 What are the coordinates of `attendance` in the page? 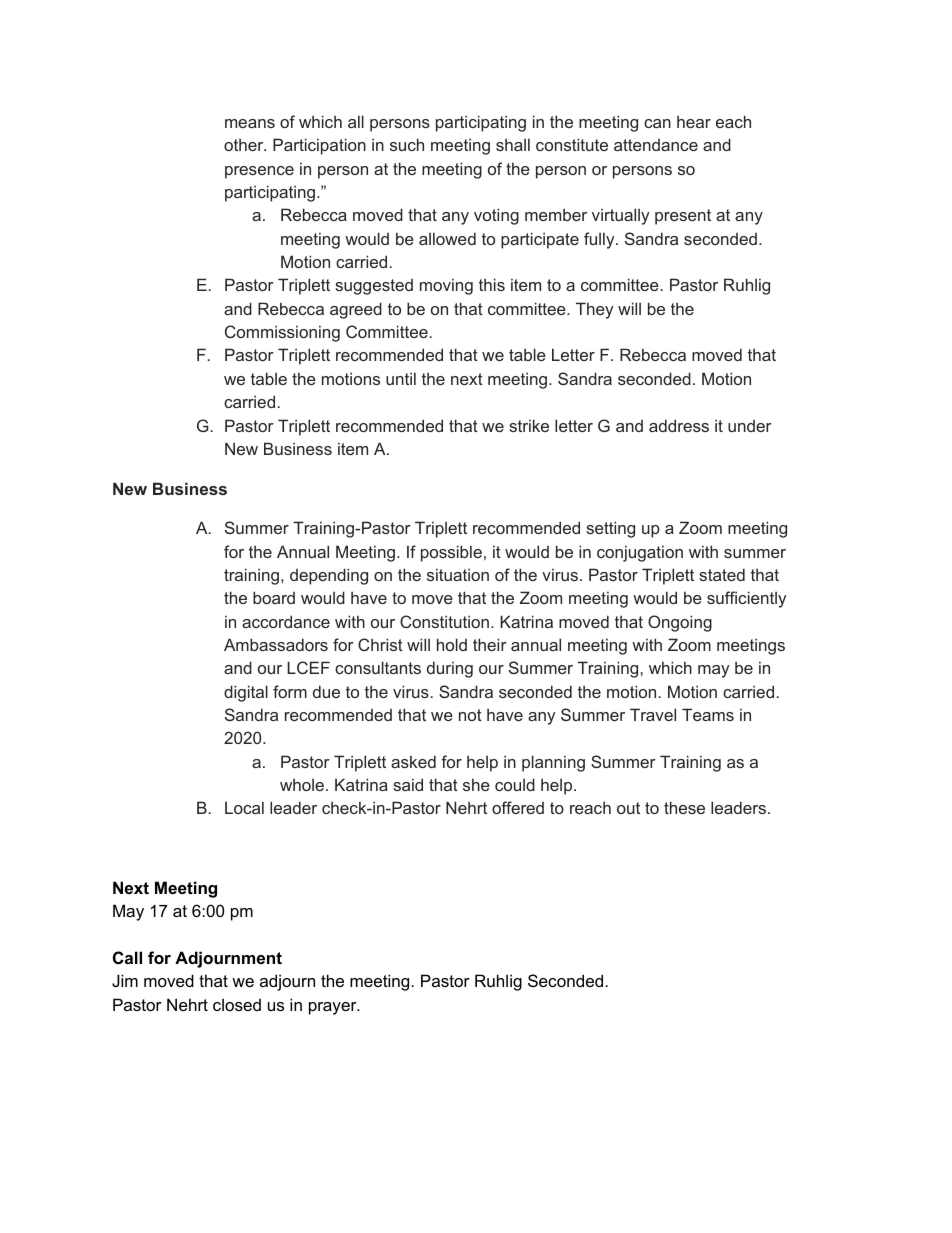 It's located at (656, 145).
